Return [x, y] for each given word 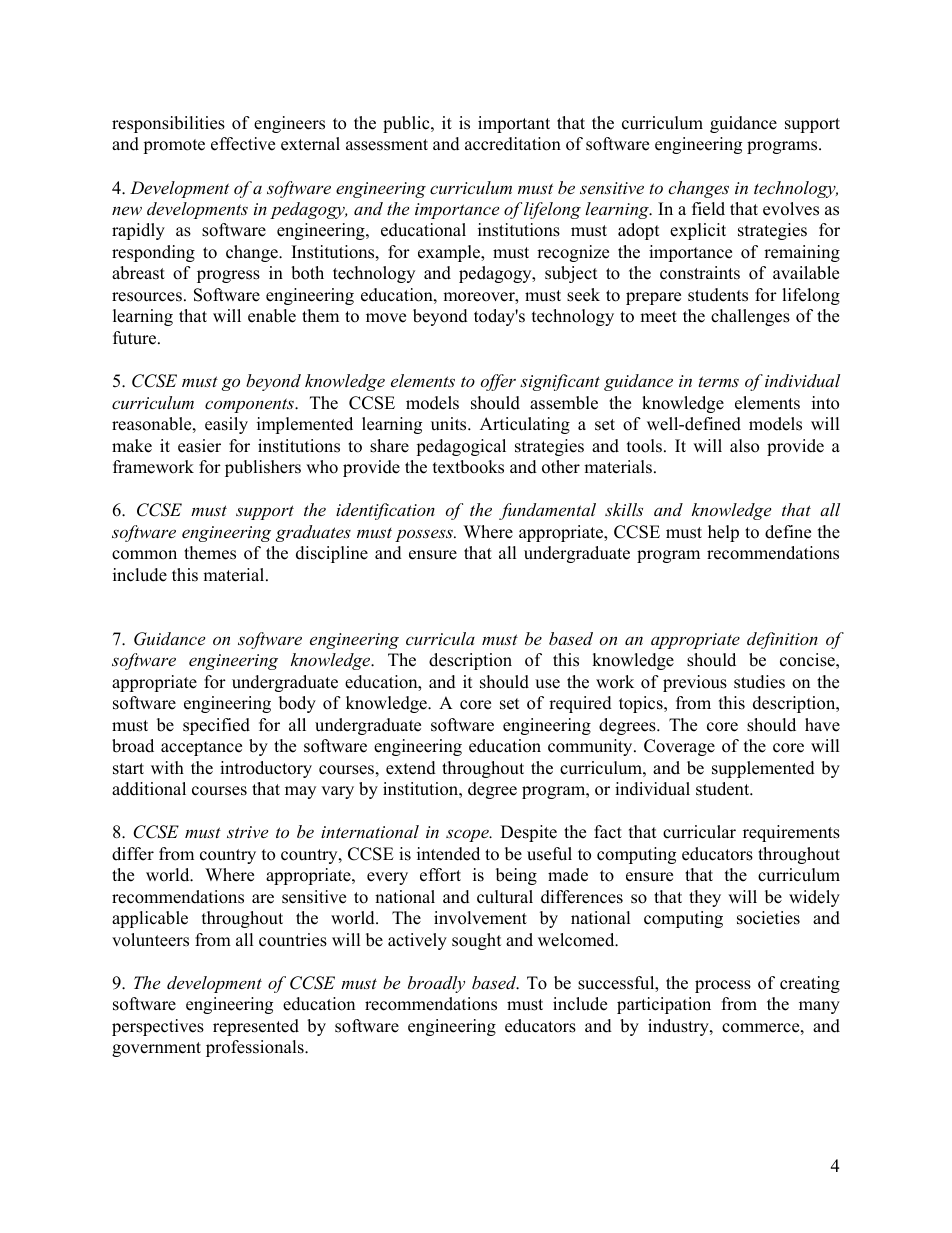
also [744, 446]
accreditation [513, 144]
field [708, 209]
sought [477, 941]
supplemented [763, 769]
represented [256, 1027]
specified [216, 726]
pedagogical [461, 447]
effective [243, 144]
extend [411, 768]
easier [199, 446]
